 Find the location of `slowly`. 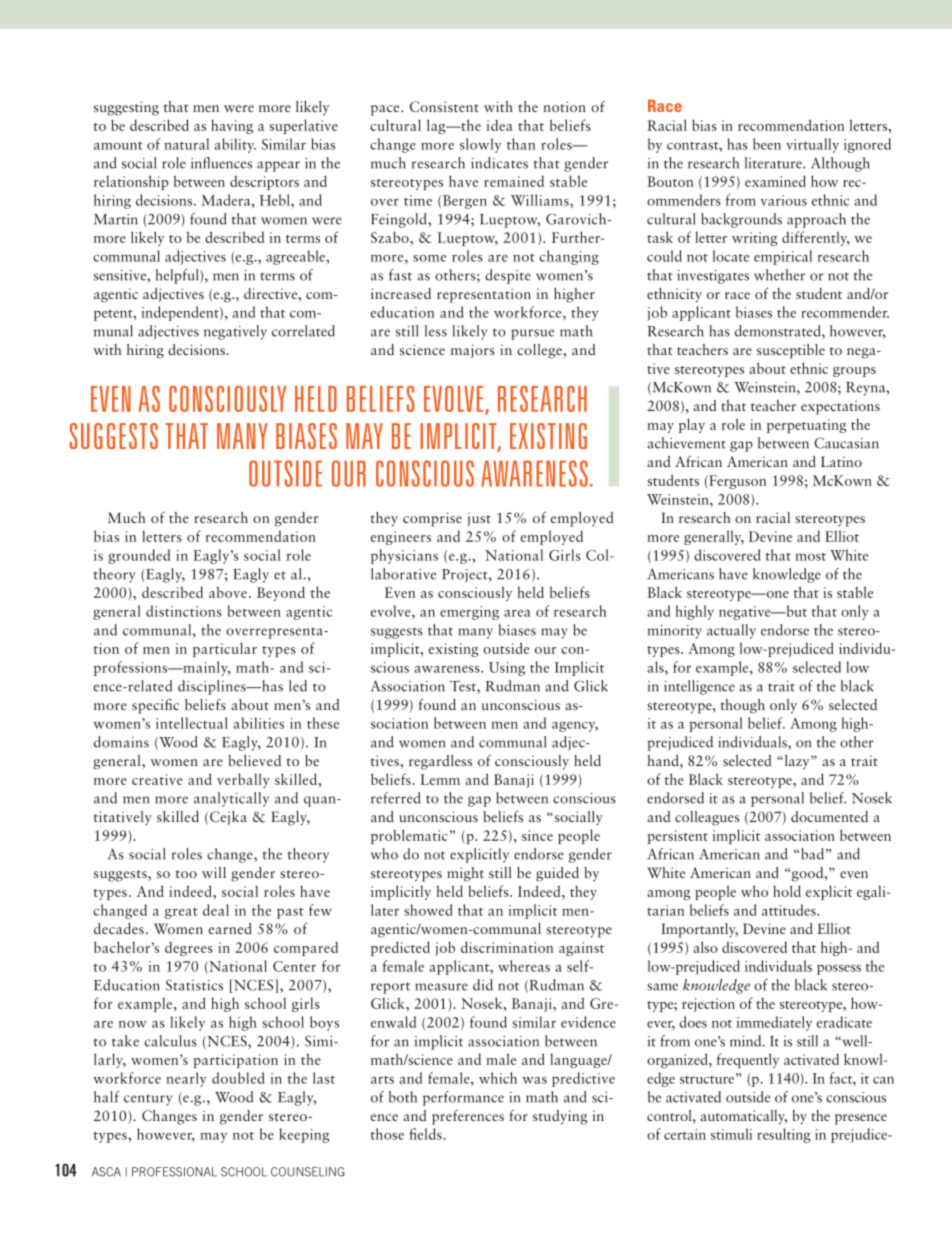

slowly is located at coordinates (480, 145).
